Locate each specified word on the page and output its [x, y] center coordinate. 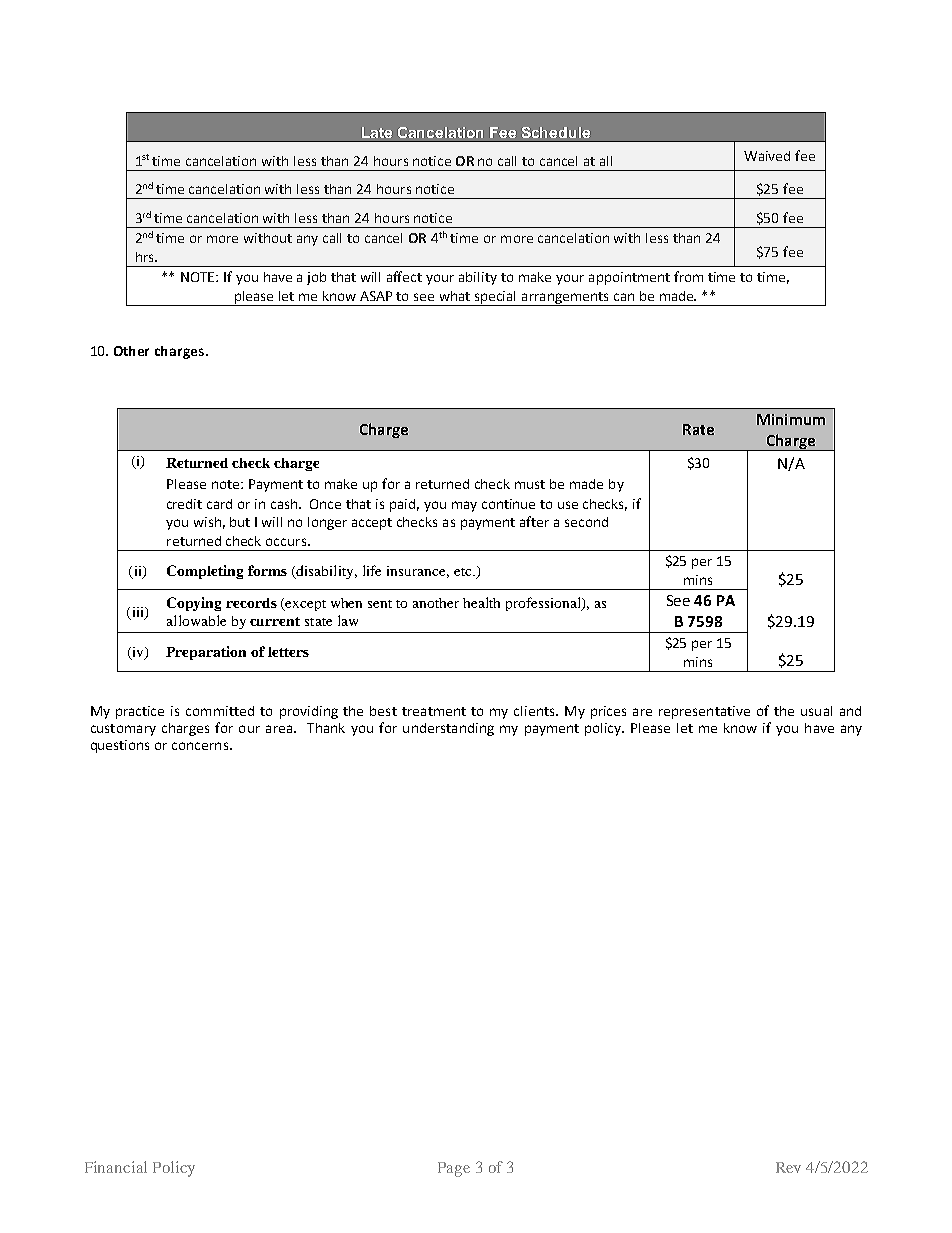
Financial [116, 1167]
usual [816, 711]
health [481, 602]
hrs [146, 257]
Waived [767, 156]
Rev [788, 1167]
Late [377, 132]
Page [454, 1169]
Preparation [206, 653]
